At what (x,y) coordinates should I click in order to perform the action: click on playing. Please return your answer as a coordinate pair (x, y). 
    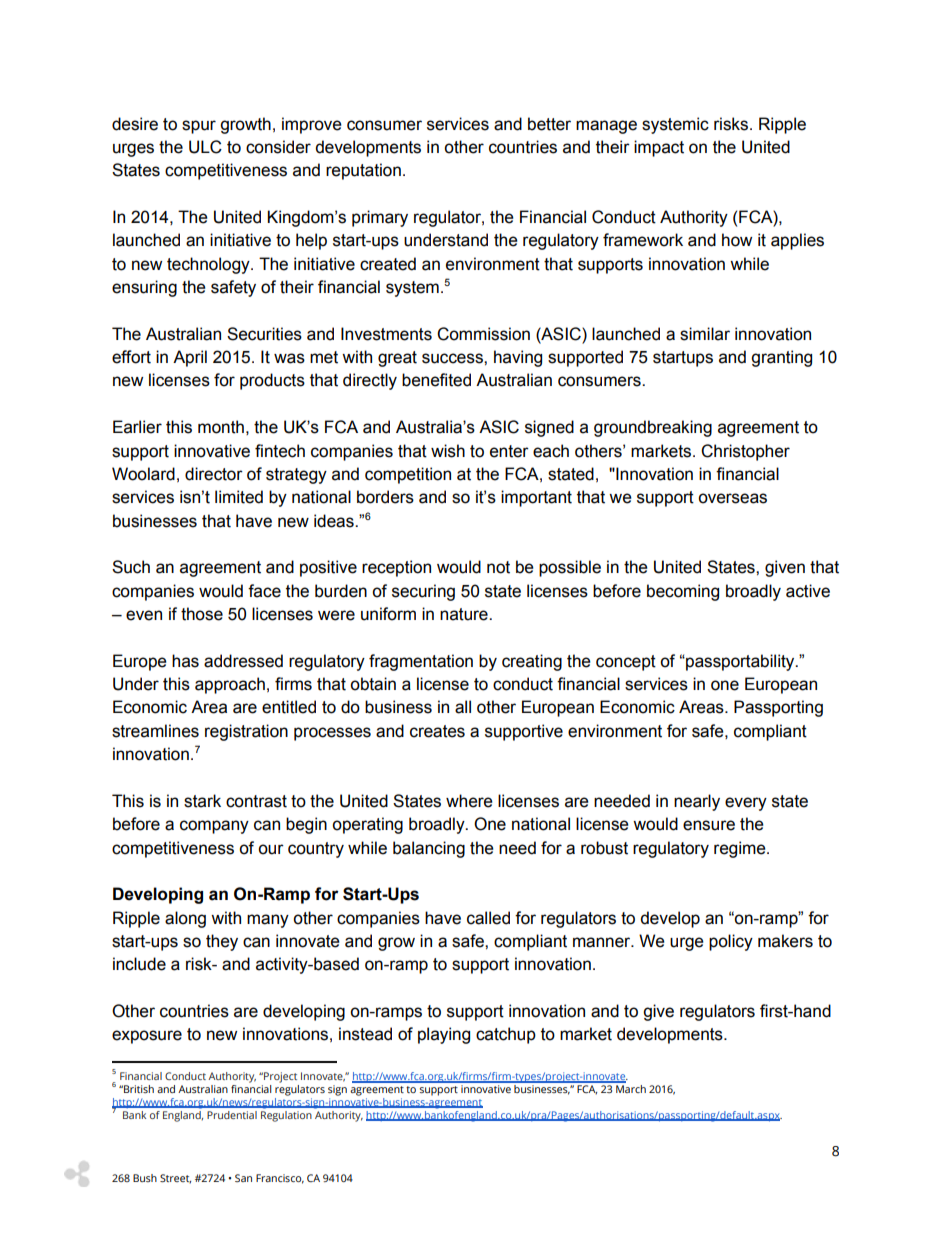
    Looking at the image, I should click on (444, 1035).
